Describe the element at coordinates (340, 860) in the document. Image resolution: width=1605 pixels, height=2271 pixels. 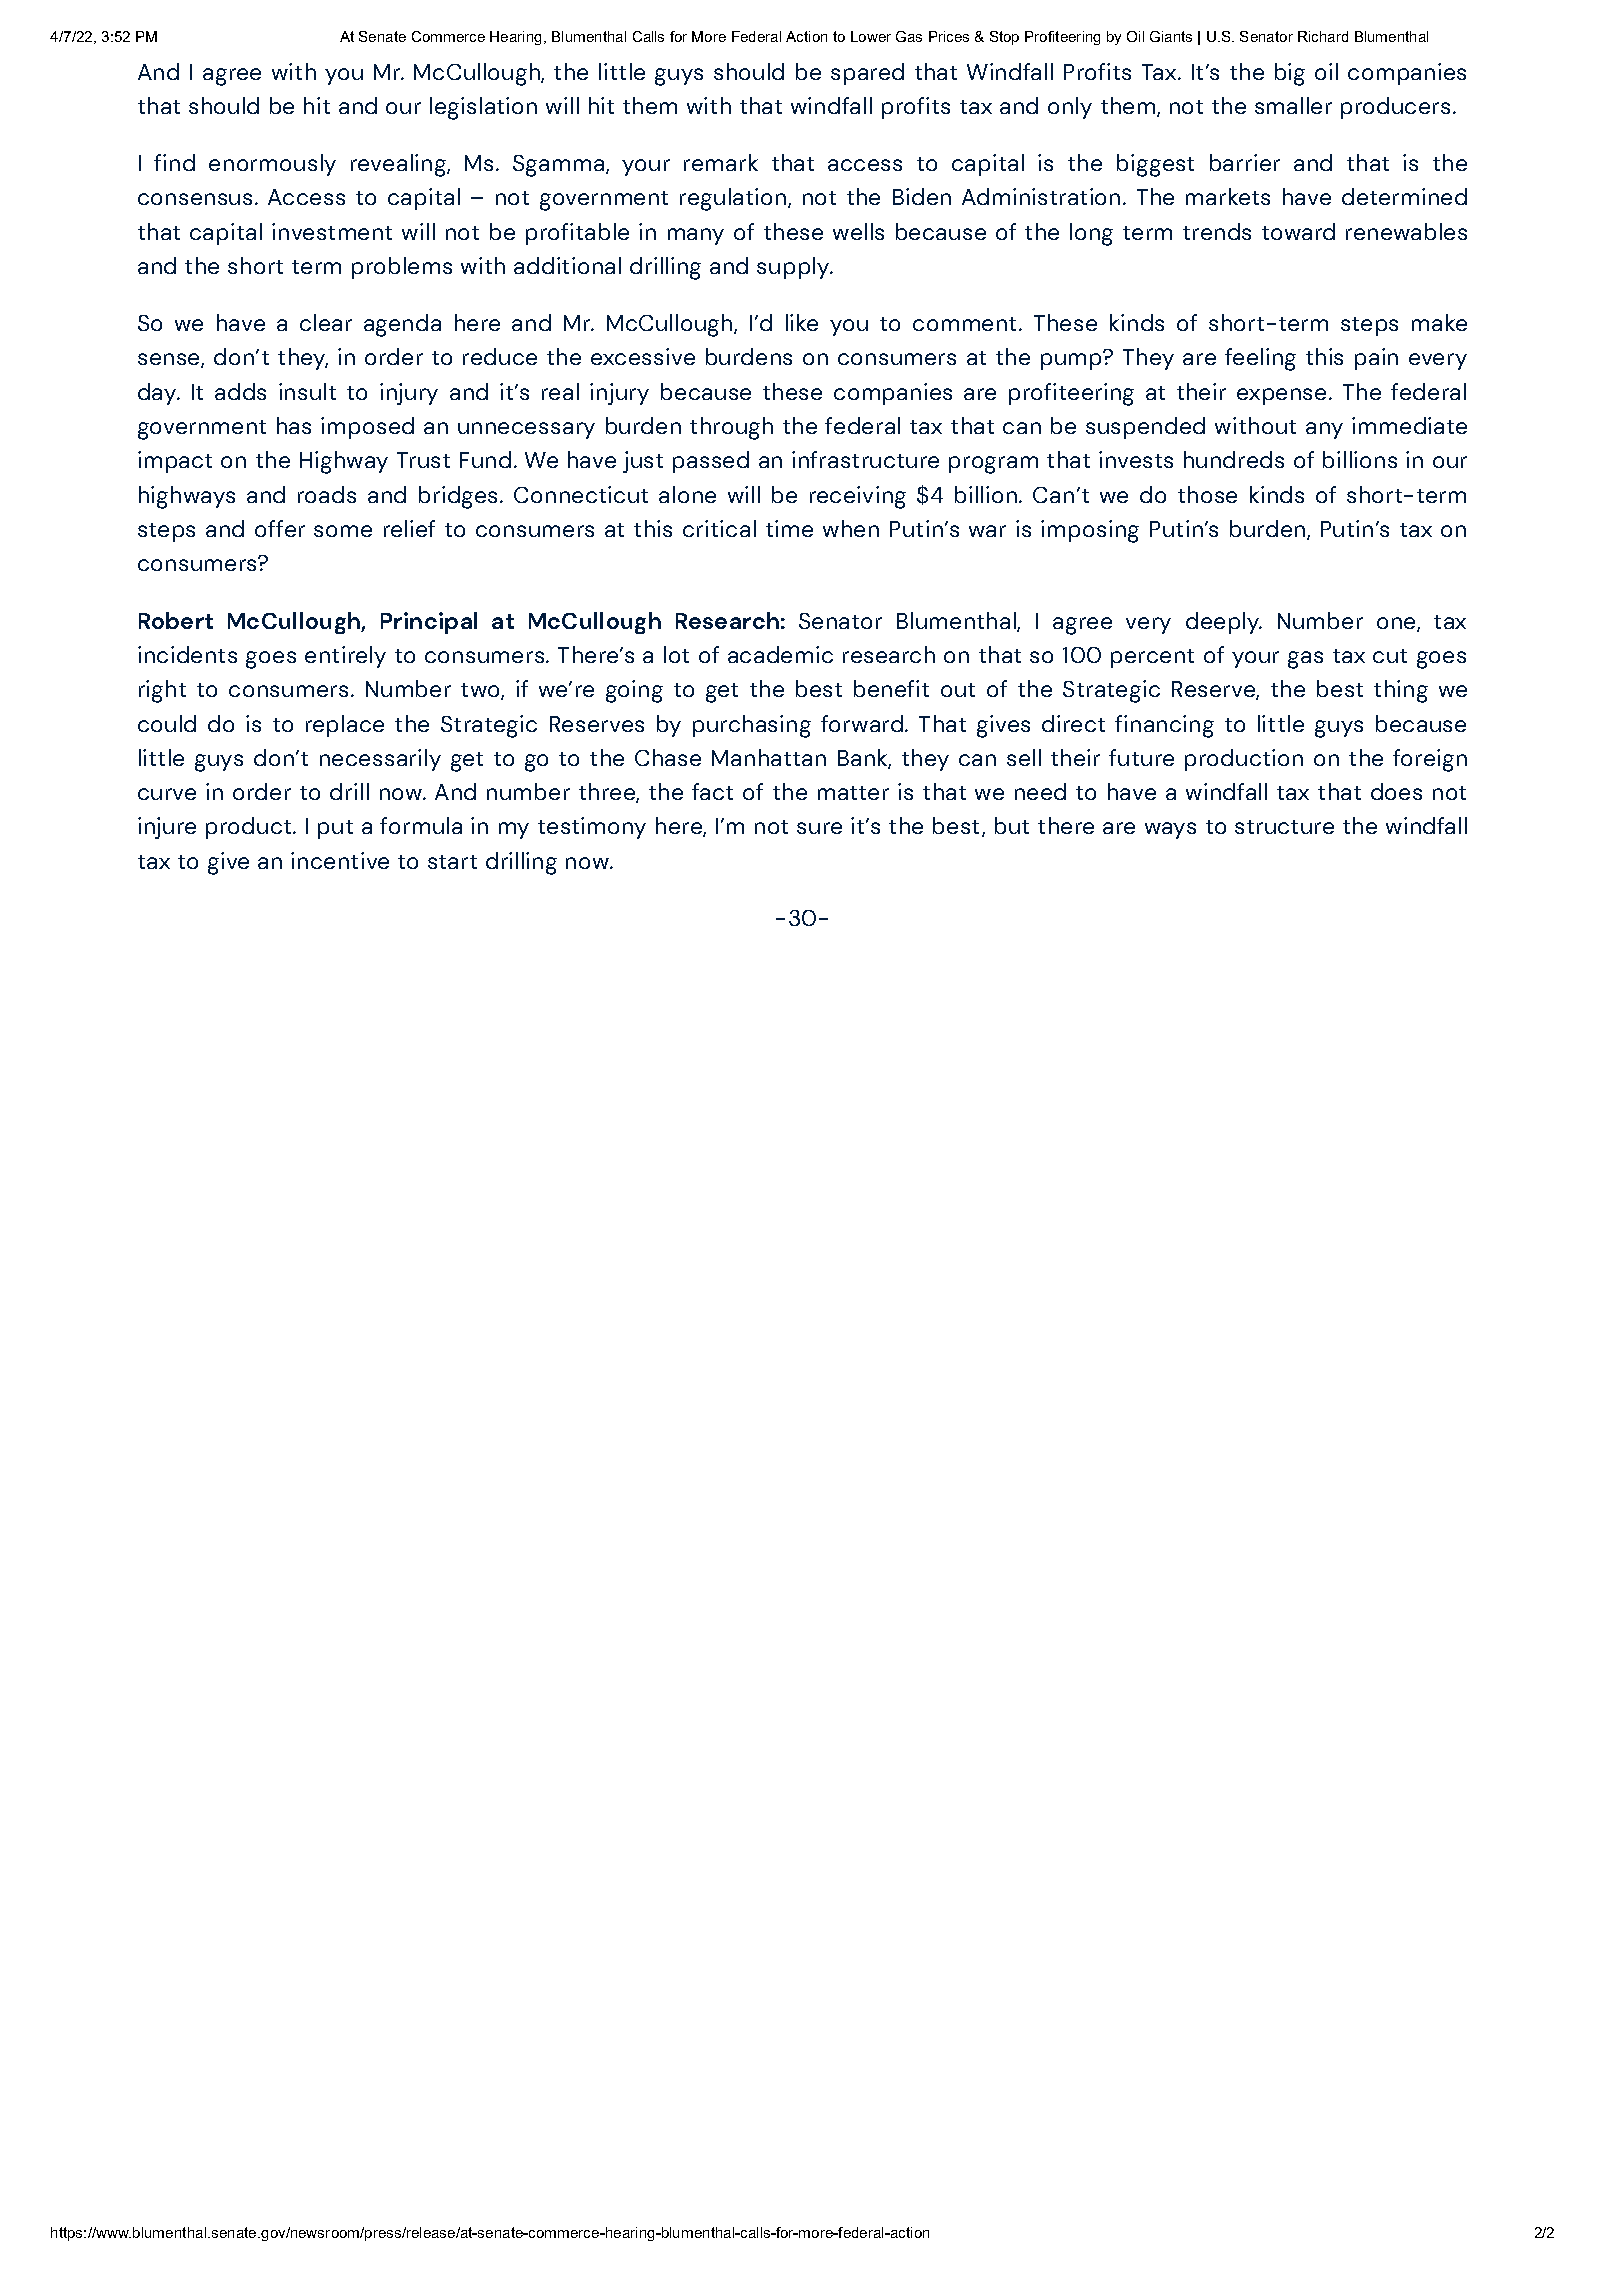
I see `incentive` at that location.
